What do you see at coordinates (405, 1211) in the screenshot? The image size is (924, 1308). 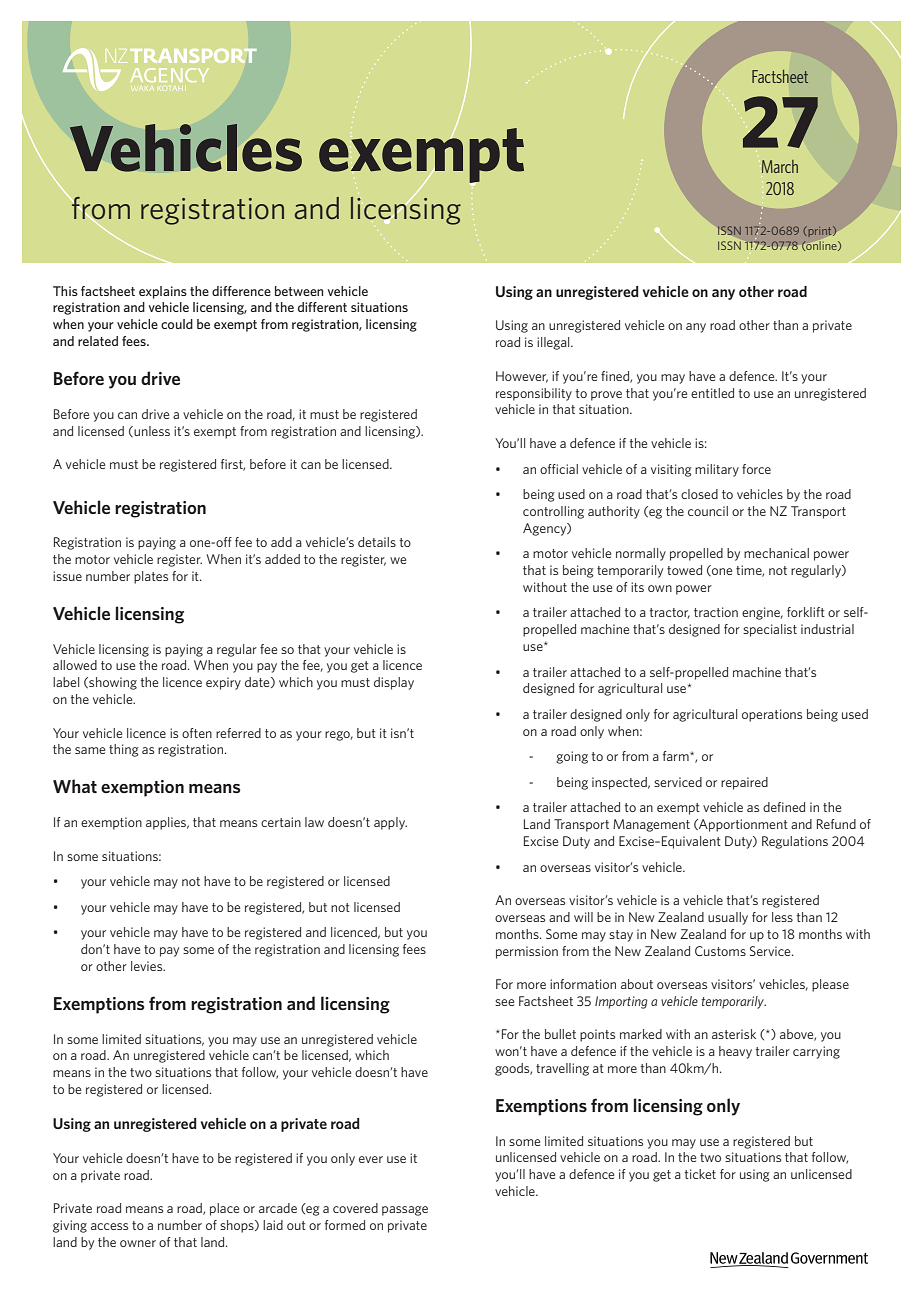 I see `passage` at bounding box center [405, 1211].
